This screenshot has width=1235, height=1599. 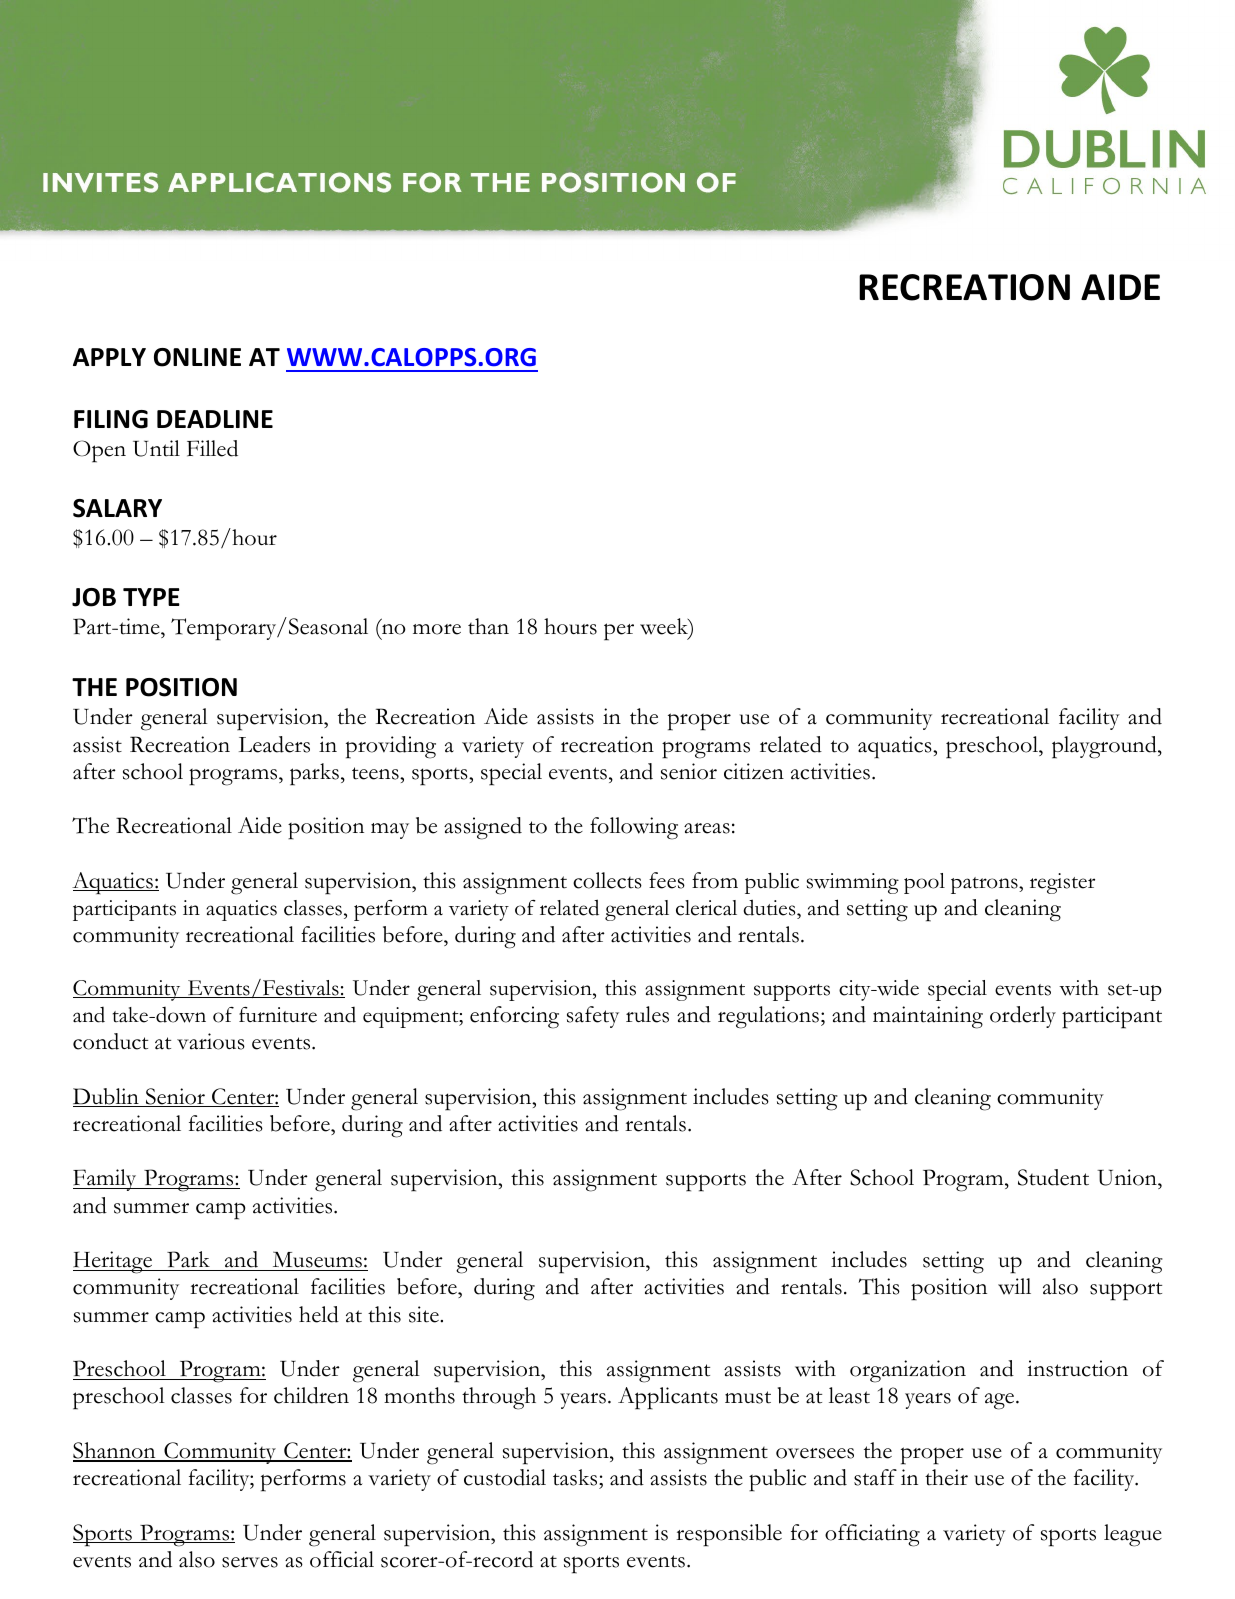 I want to click on Family, so click(x=106, y=1180).
